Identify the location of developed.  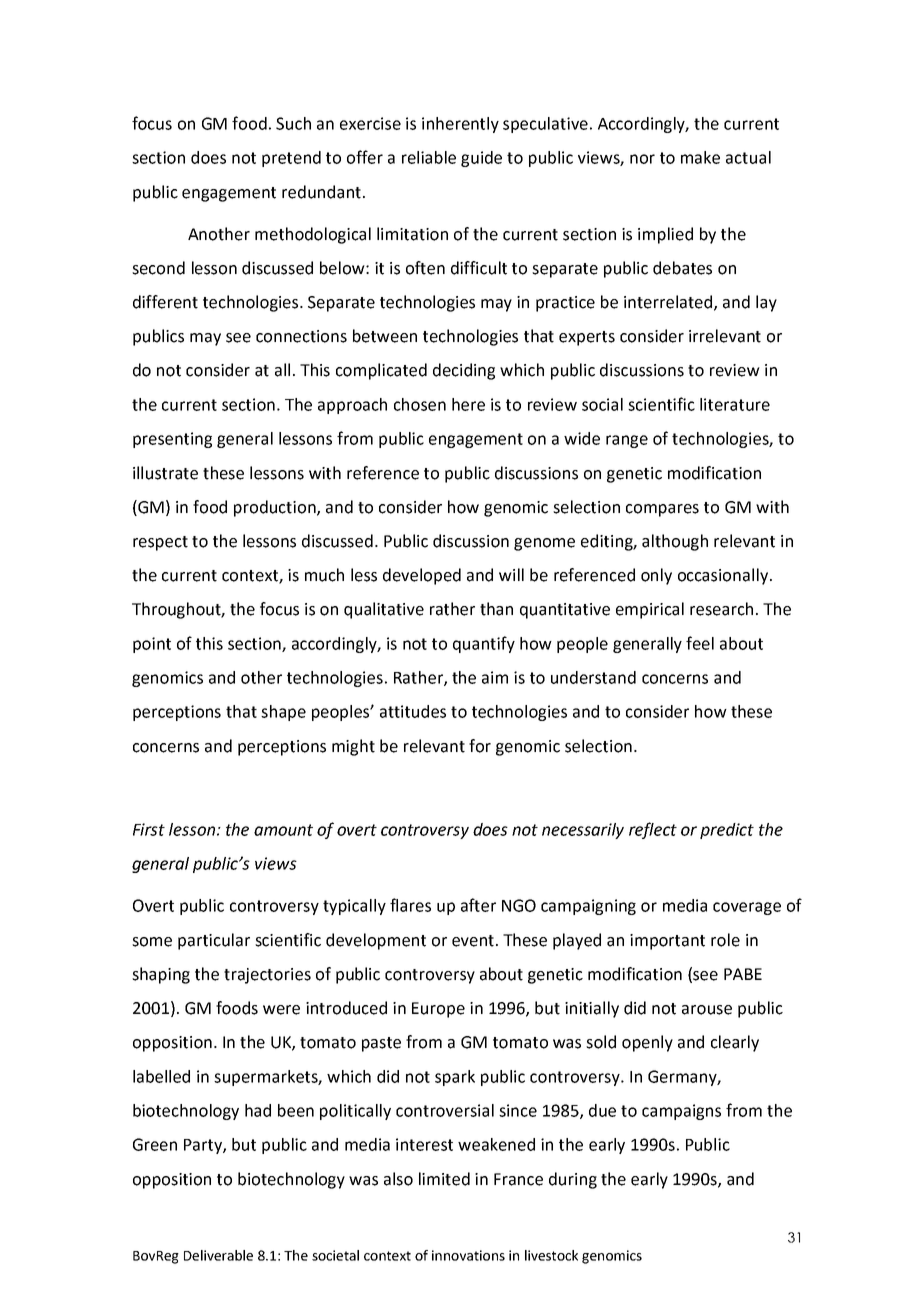
(422, 576).
